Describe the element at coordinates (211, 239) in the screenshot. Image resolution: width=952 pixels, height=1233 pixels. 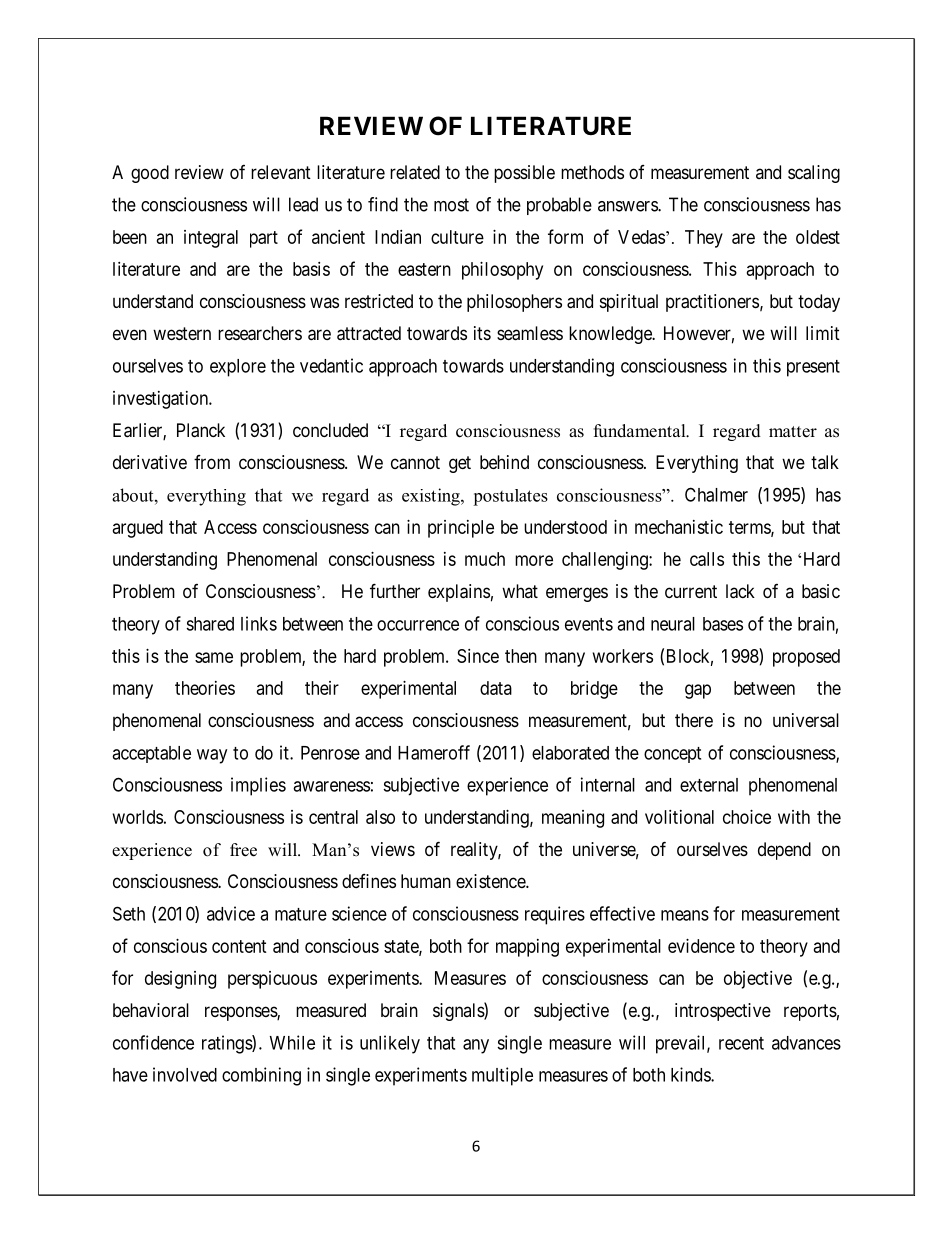
I see `integral` at that location.
